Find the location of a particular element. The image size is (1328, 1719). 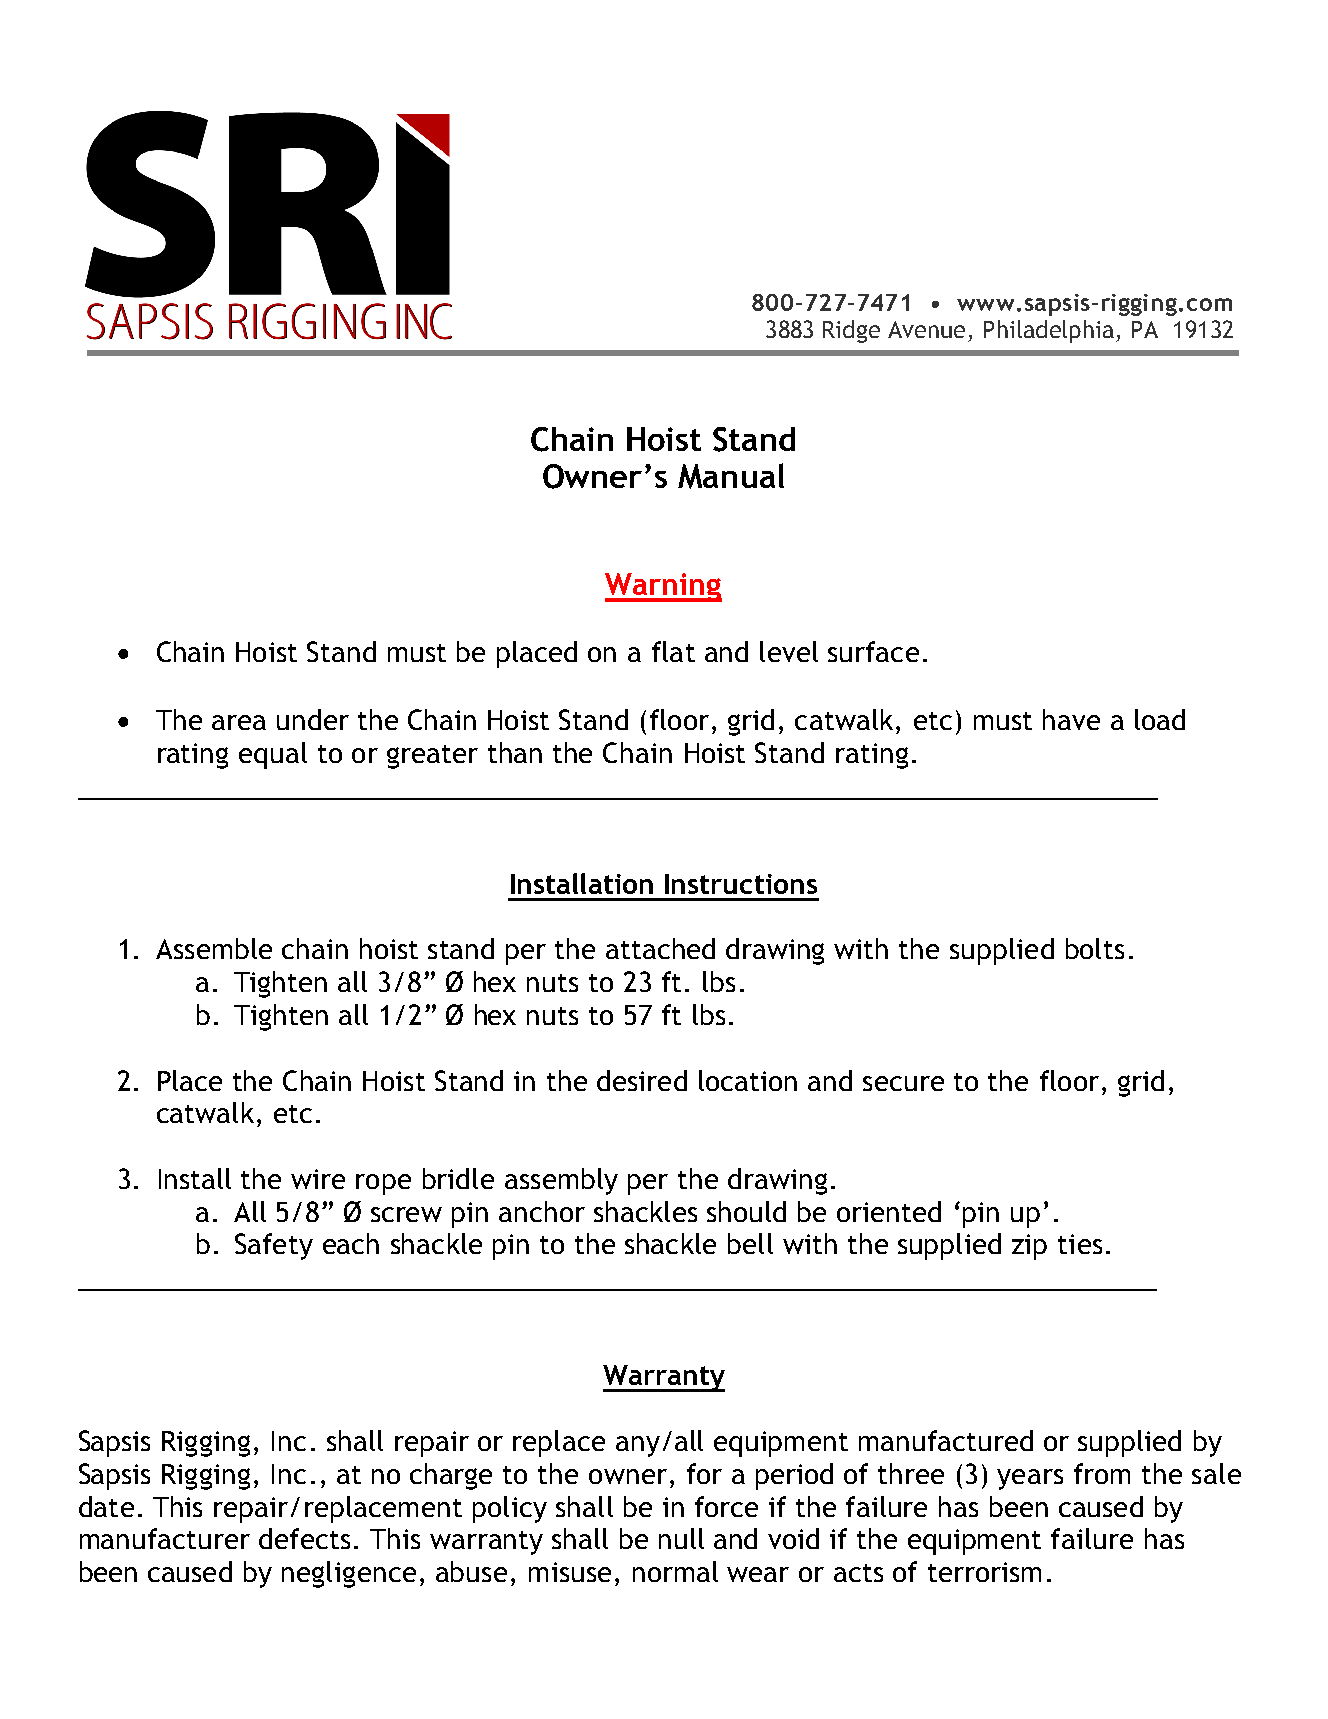

Philadelphia is located at coordinates (1049, 331).
